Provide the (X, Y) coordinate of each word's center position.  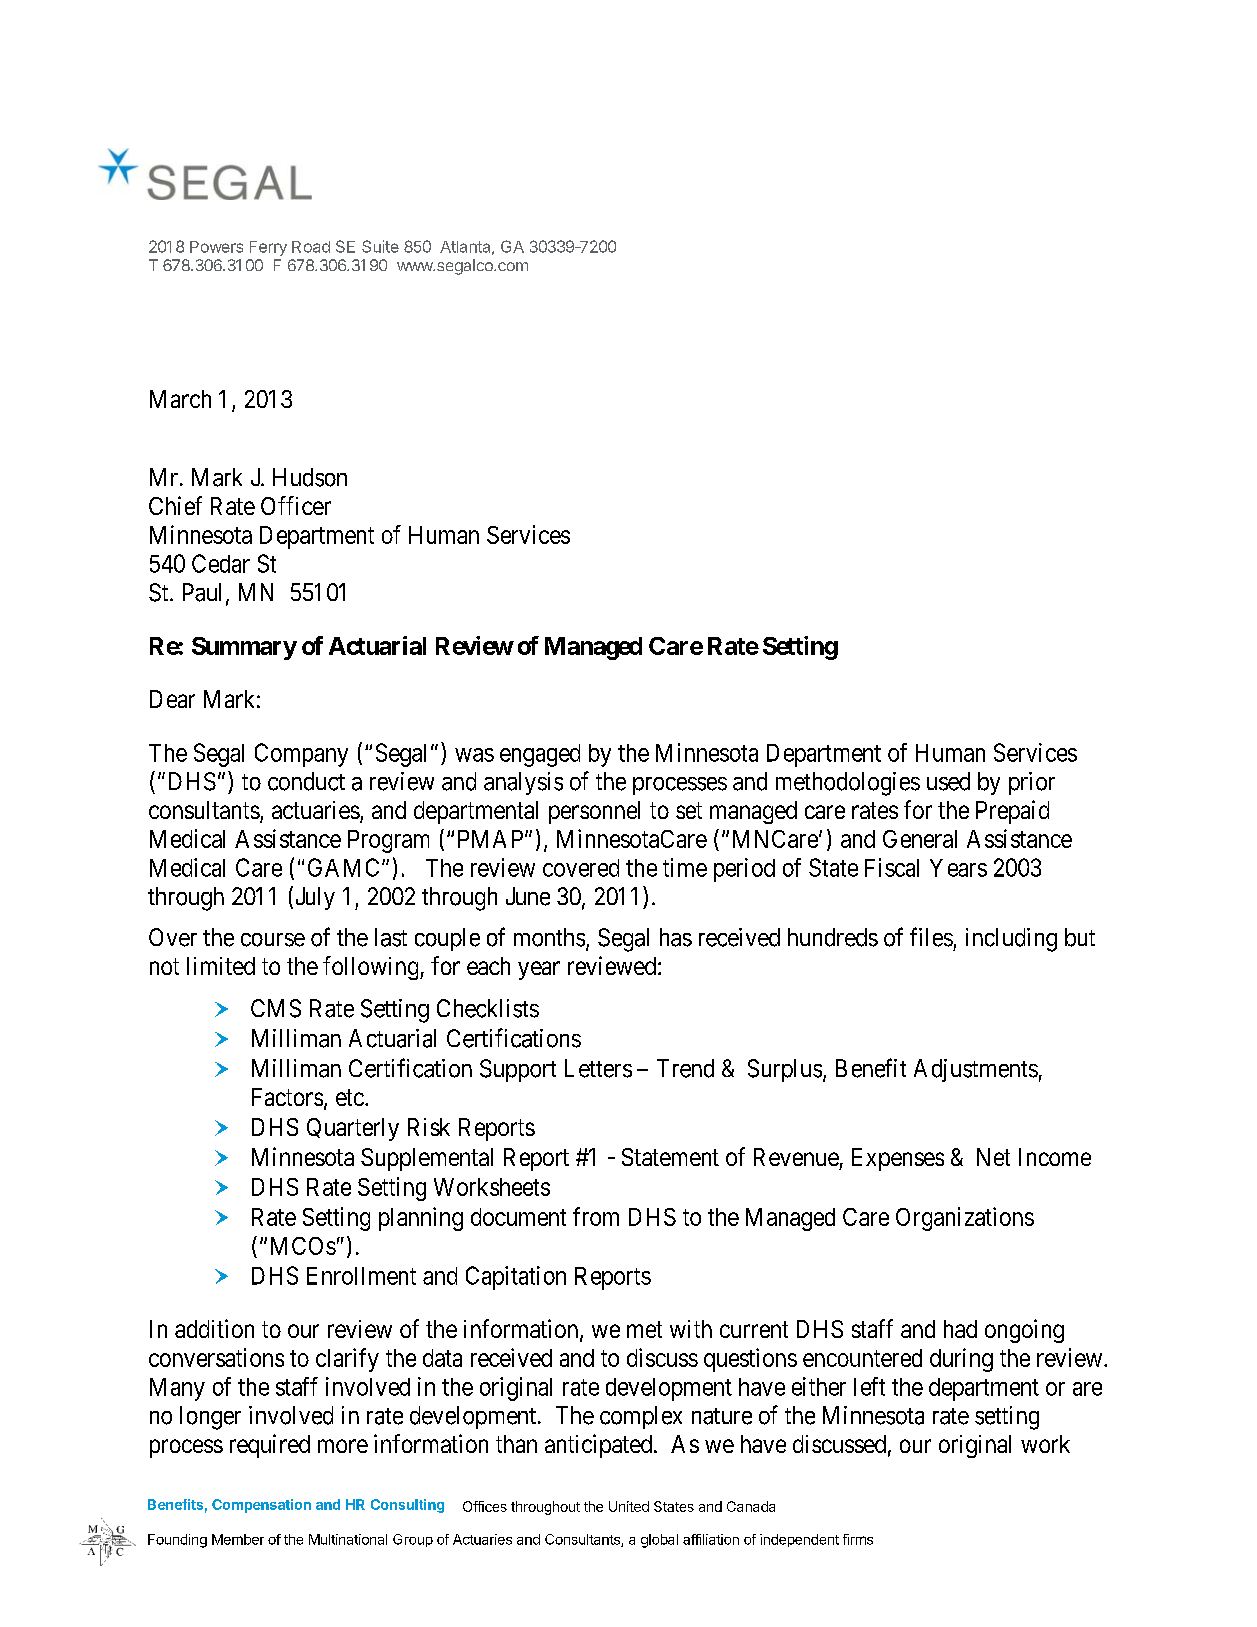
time (685, 867)
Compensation (261, 1506)
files (931, 937)
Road (311, 247)
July (313, 898)
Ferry (268, 248)
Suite (380, 246)
